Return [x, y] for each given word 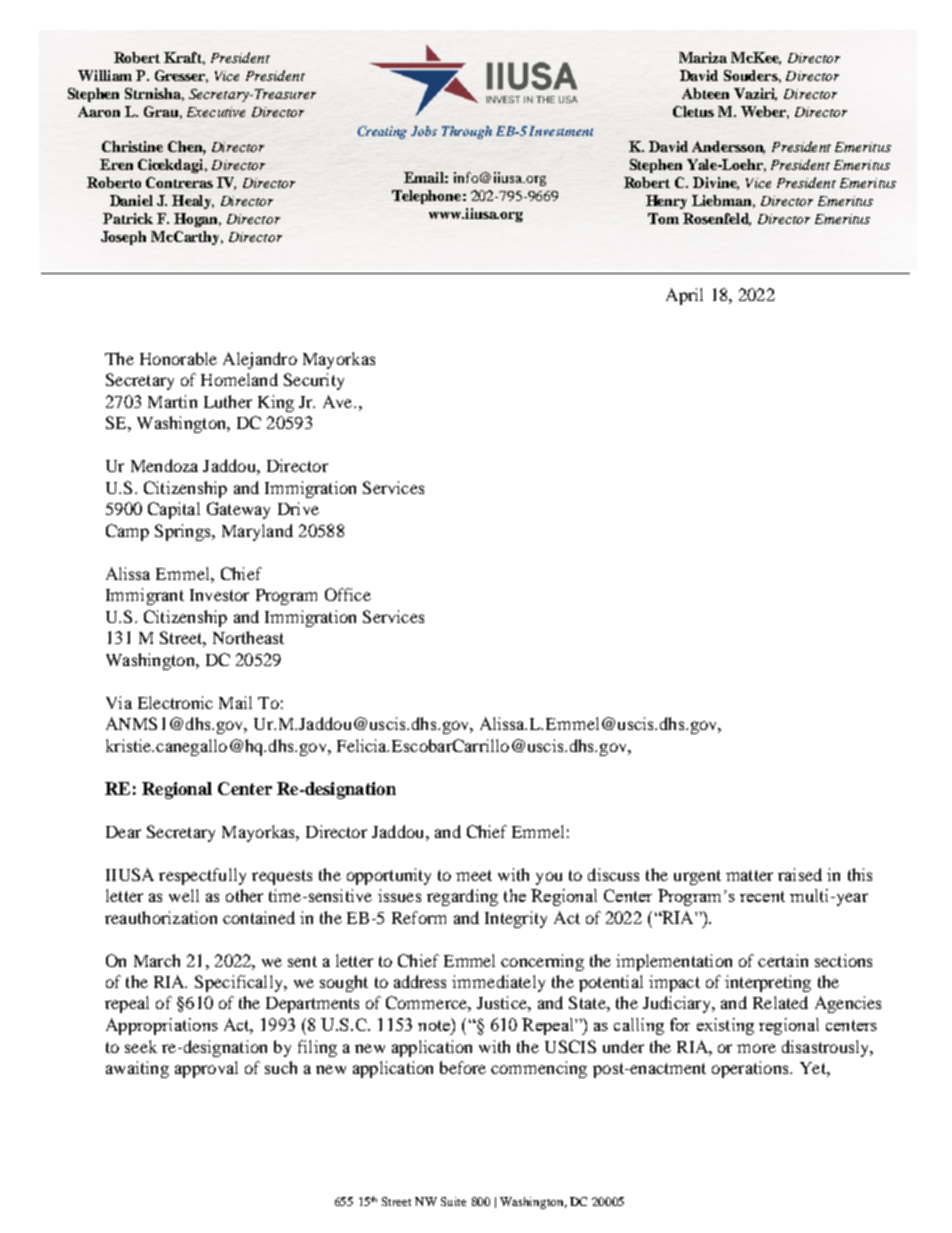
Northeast [248, 637]
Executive [216, 112]
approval [206, 1069]
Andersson [728, 147]
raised [800, 874]
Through [467, 132]
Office [348, 594]
